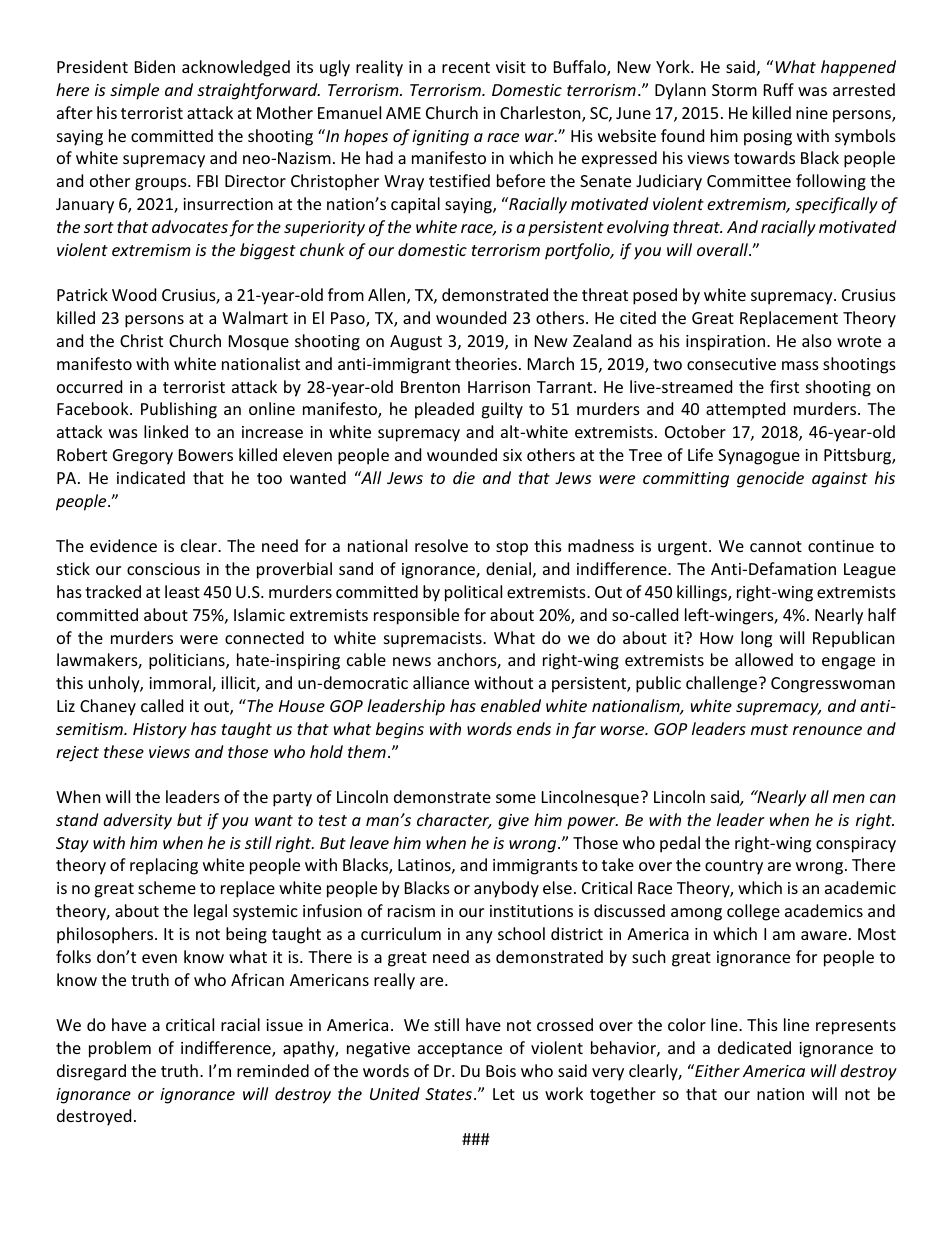  What do you see at coordinates (856, 845) in the screenshot?
I see `conspiracy` at bounding box center [856, 845].
